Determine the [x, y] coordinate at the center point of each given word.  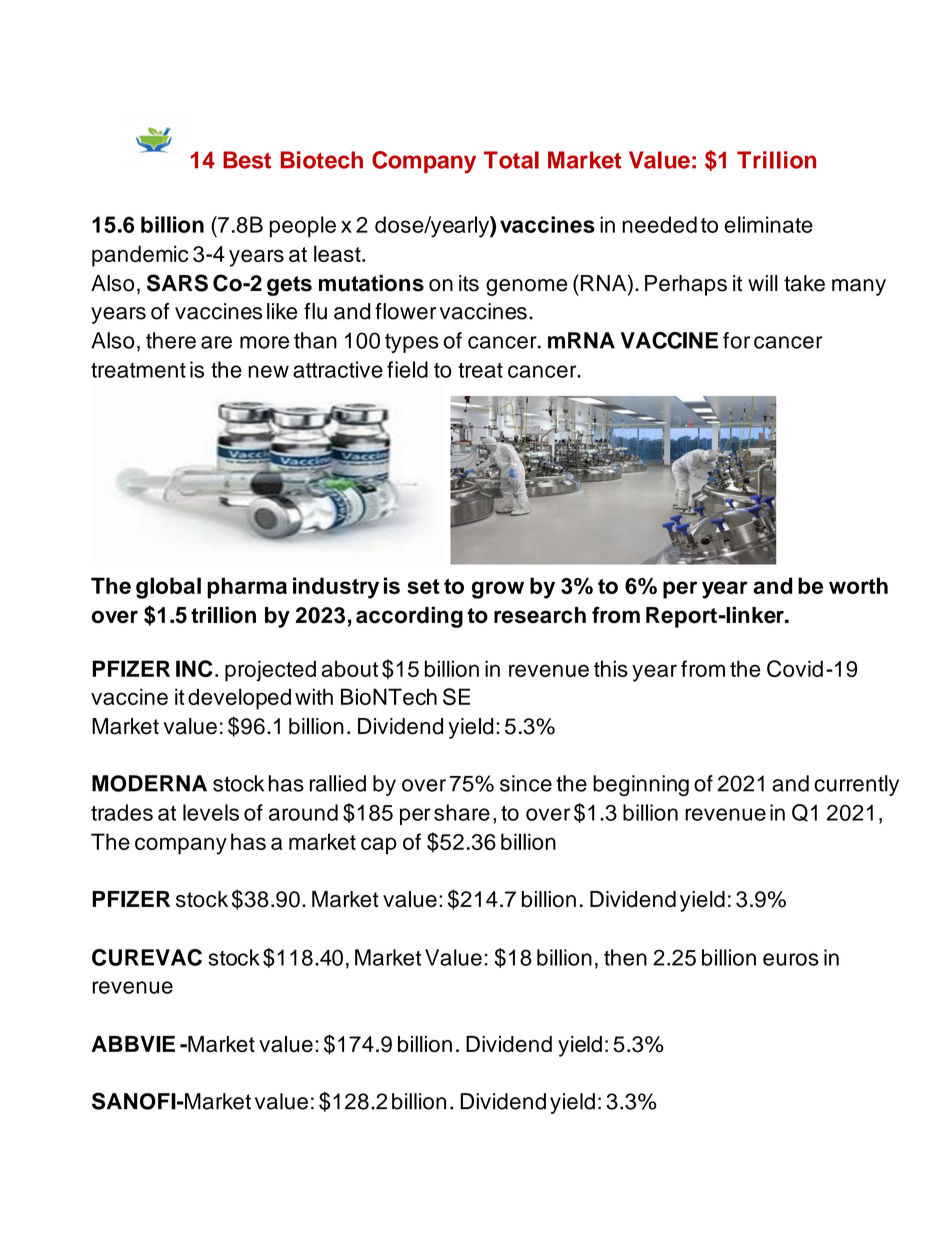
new [268, 371]
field [407, 369]
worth [858, 585]
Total [511, 160]
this [611, 668]
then [625, 957]
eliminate [768, 224]
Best [247, 160]
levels [211, 812]
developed [239, 699]
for [736, 340]
